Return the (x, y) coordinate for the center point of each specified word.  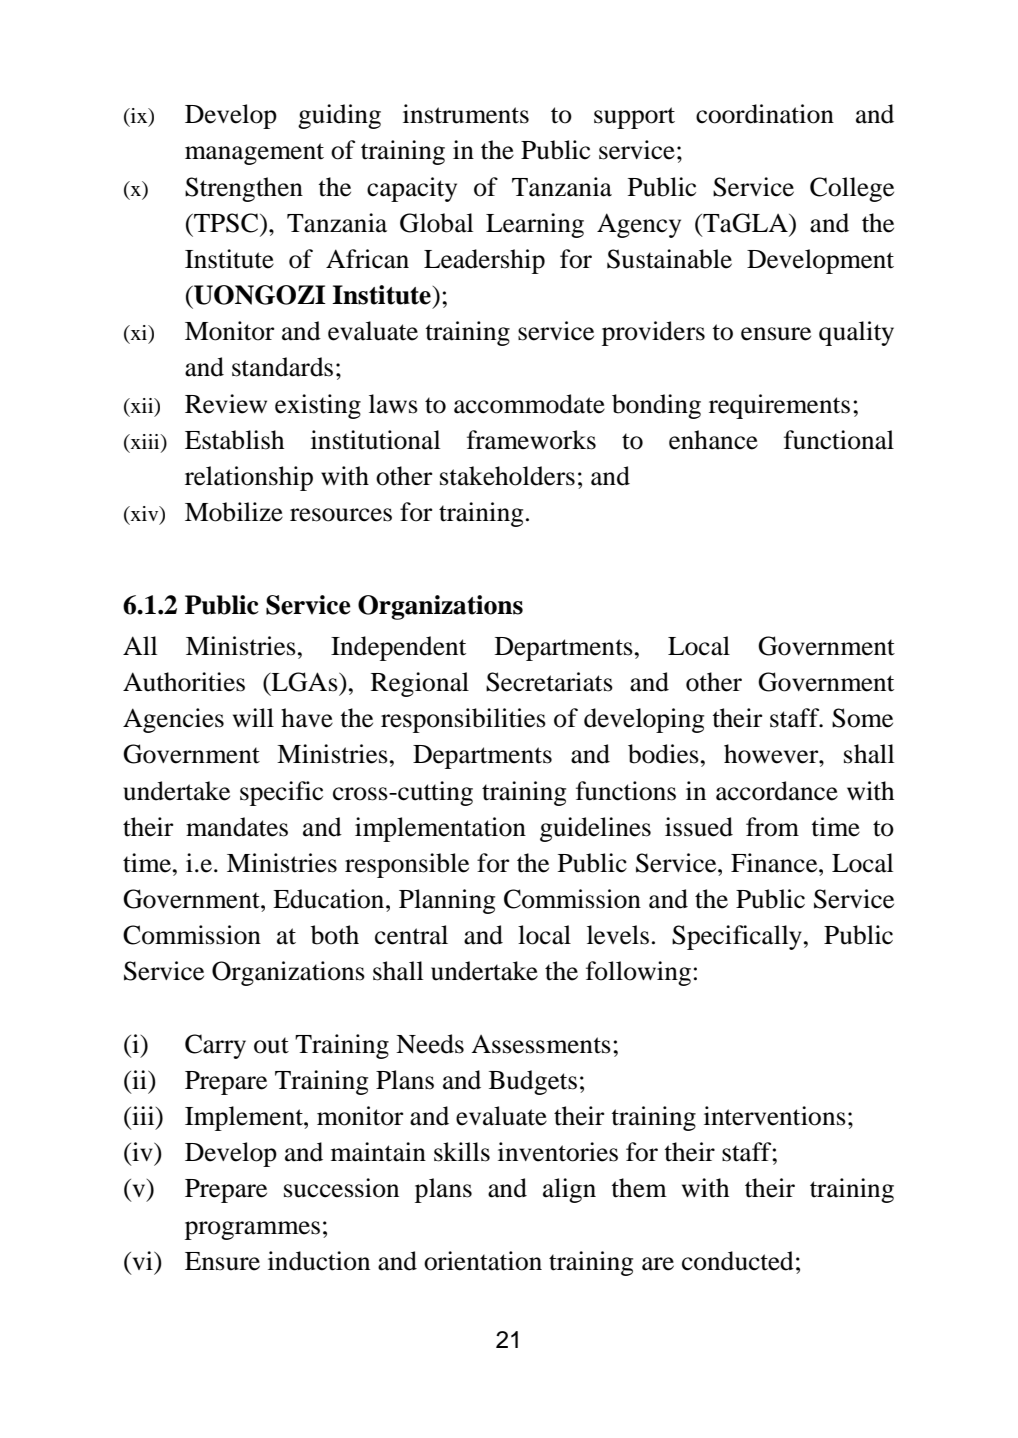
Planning (447, 901)
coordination (765, 114)
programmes (252, 1230)
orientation (483, 1261)
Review (226, 404)
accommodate (529, 404)
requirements (779, 406)
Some (862, 718)
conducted (738, 1261)
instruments (466, 114)
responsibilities (463, 720)
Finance (775, 863)
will (253, 717)
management (254, 154)
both (335, 935)
